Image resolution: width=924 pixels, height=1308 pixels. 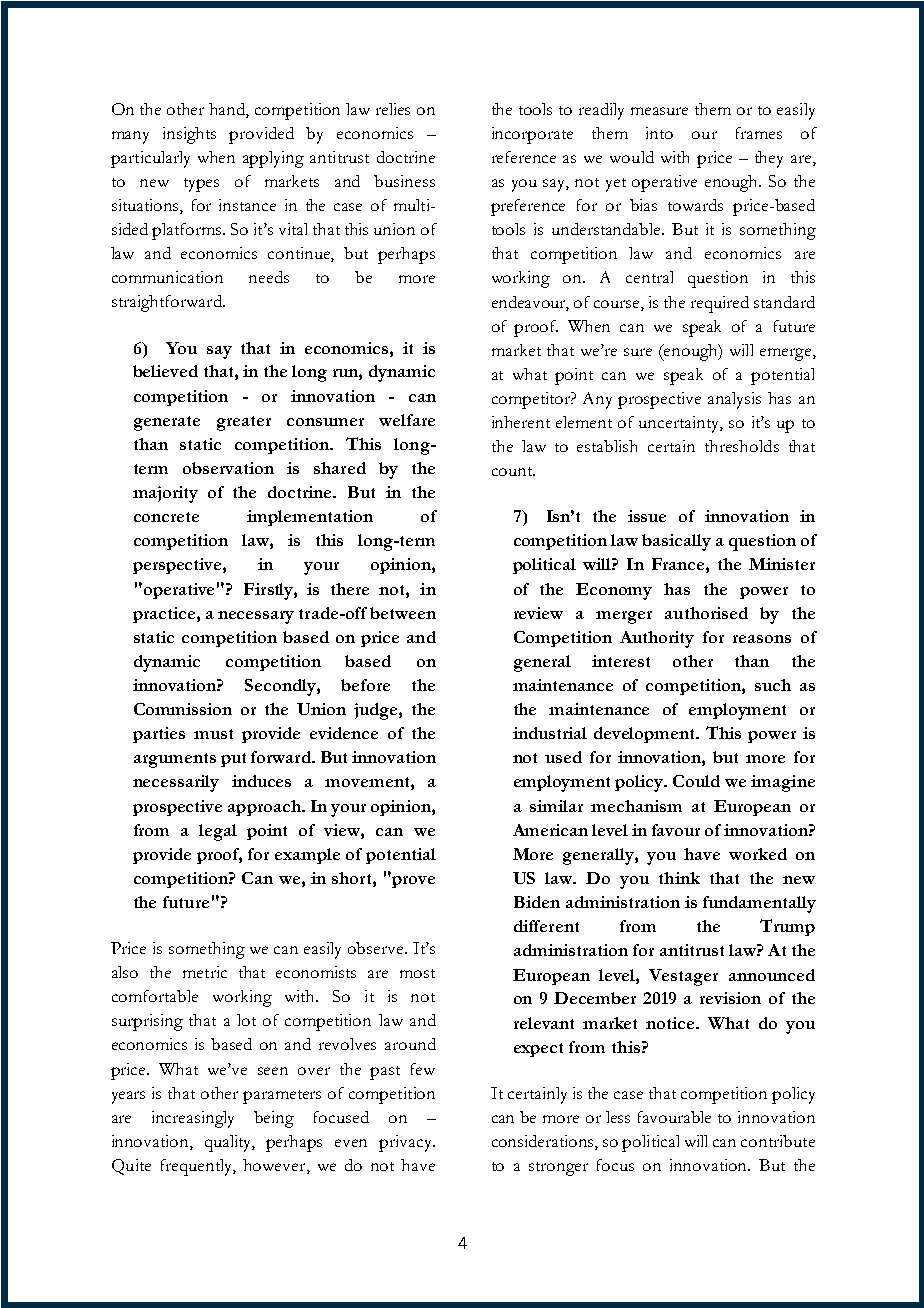 What do you see at coordinates (407, 420) in the document?
I see `welfare` at bounding box center [407, 420].
